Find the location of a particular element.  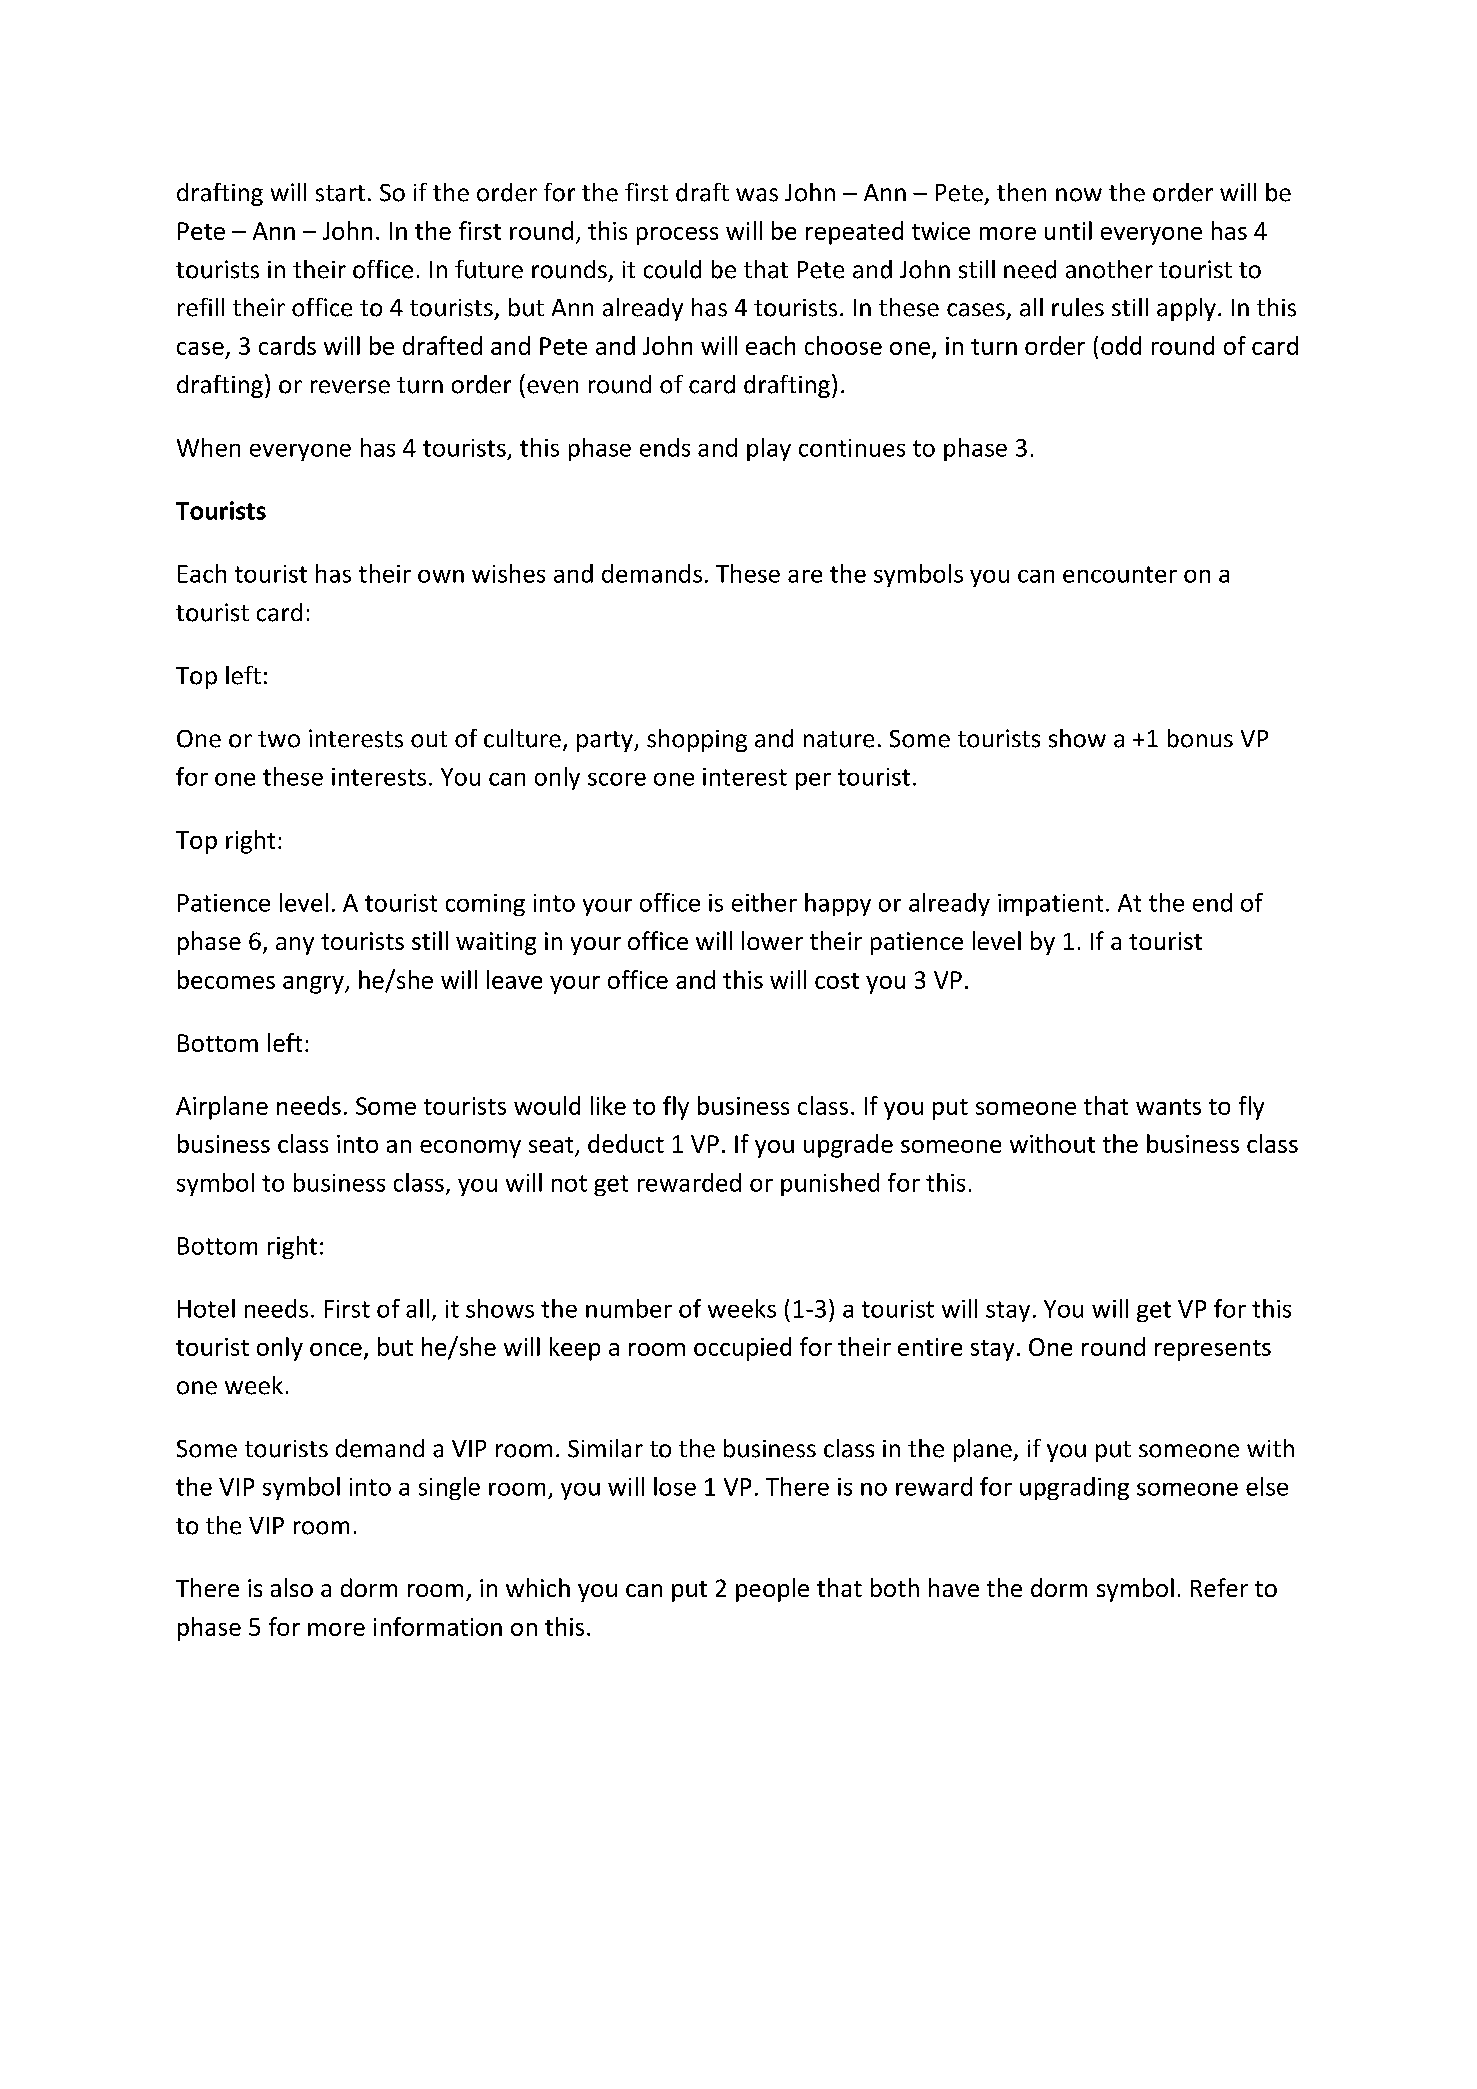

represents is located at coordinates (1213, 1350).
